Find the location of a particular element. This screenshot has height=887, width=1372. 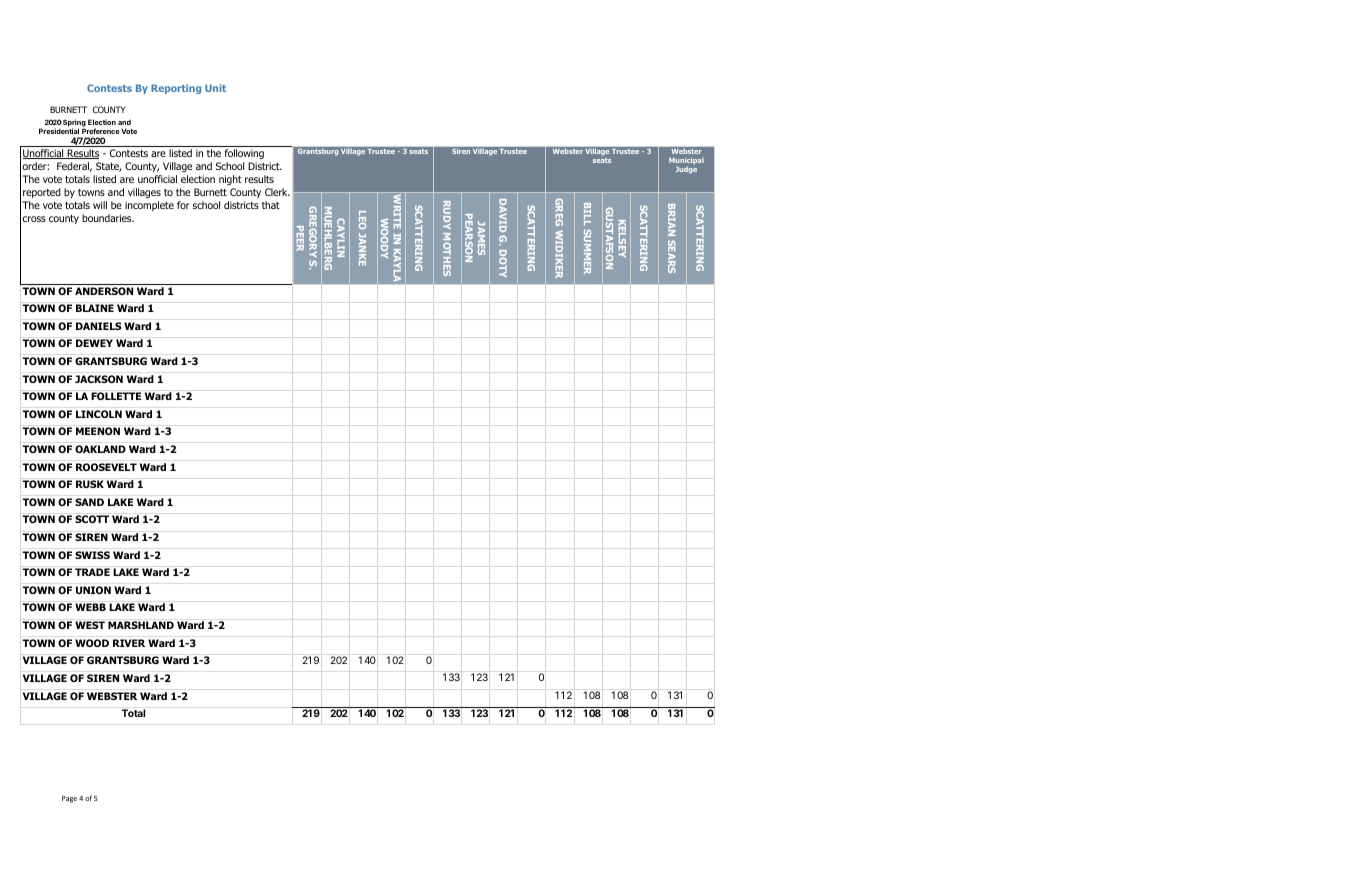

Page is located at coordinates (69, 799).
